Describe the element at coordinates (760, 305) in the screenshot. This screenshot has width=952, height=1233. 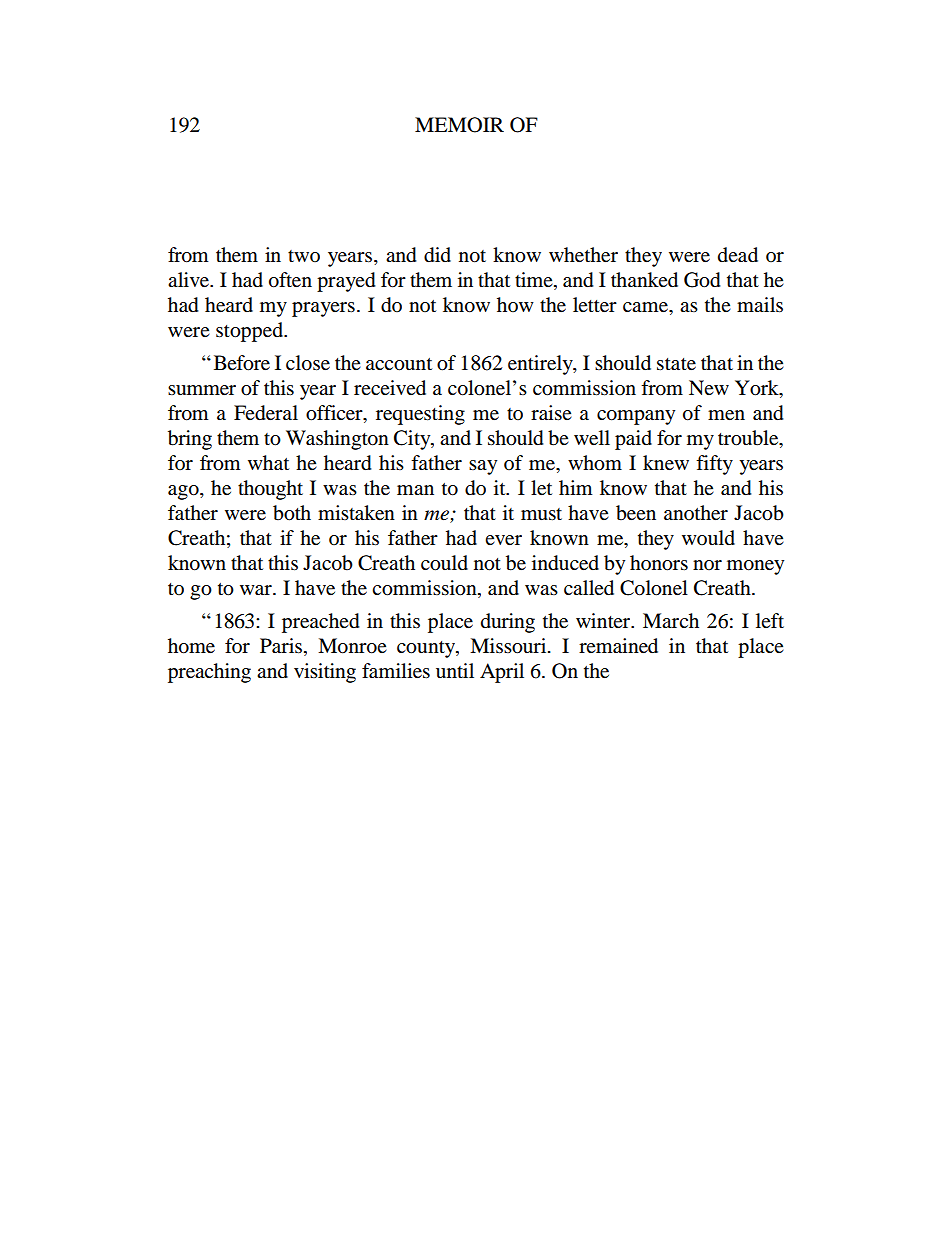
I see `mails` at that location.
